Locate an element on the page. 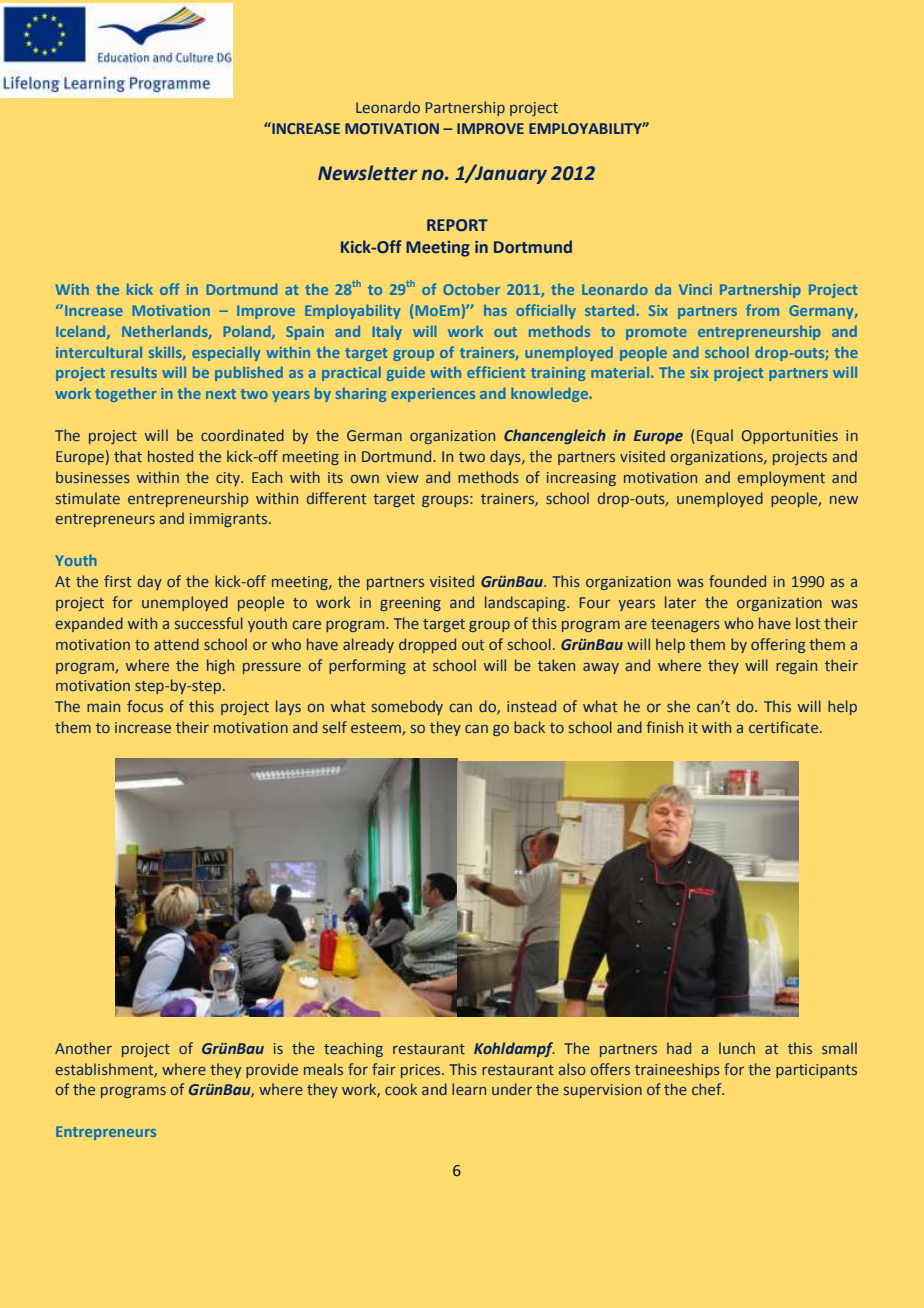 The image size is (924, 1308). back is located at coordinates (529, 727).
